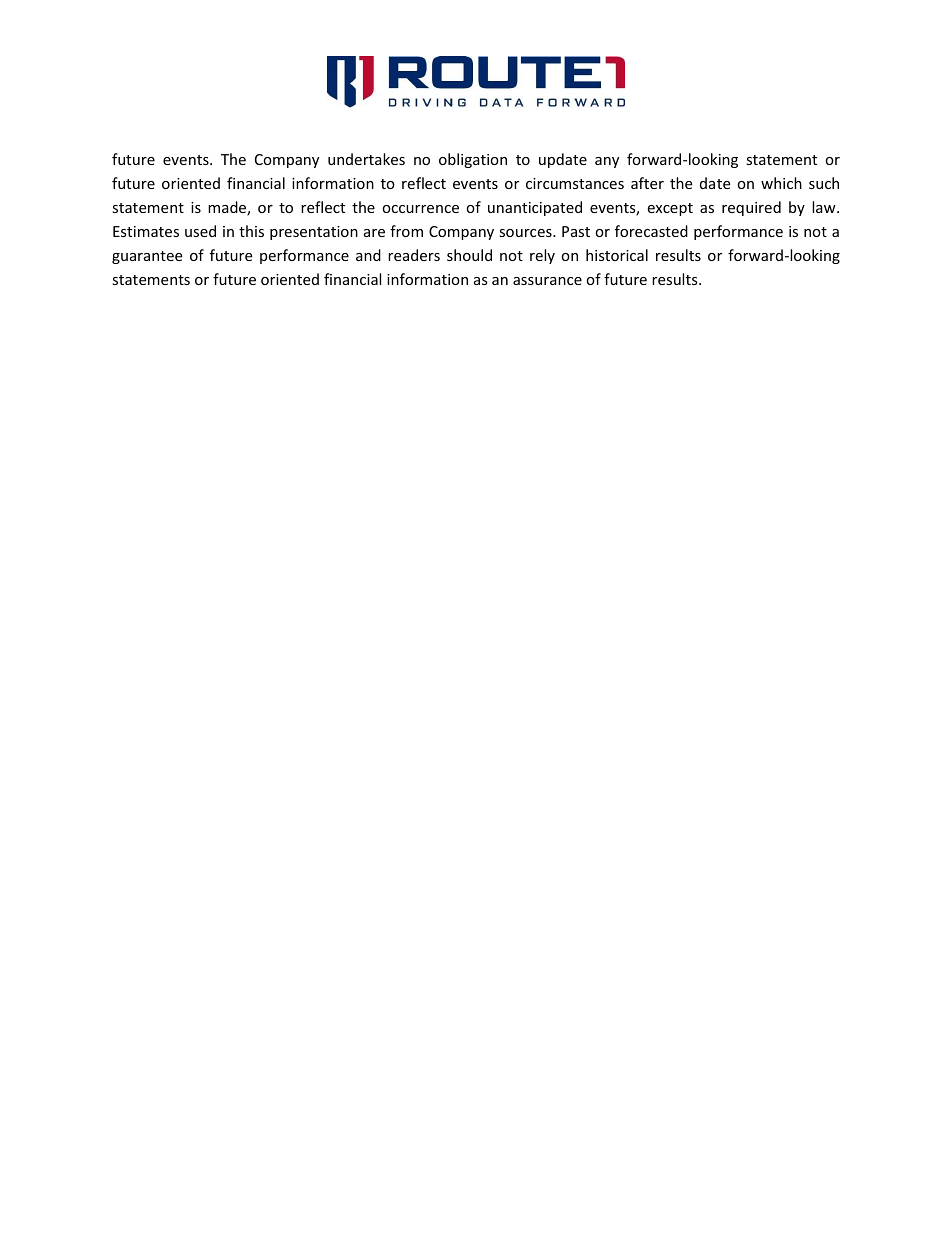 The image size is (952, 1233). I want to click on historical, so click(617, 255).
